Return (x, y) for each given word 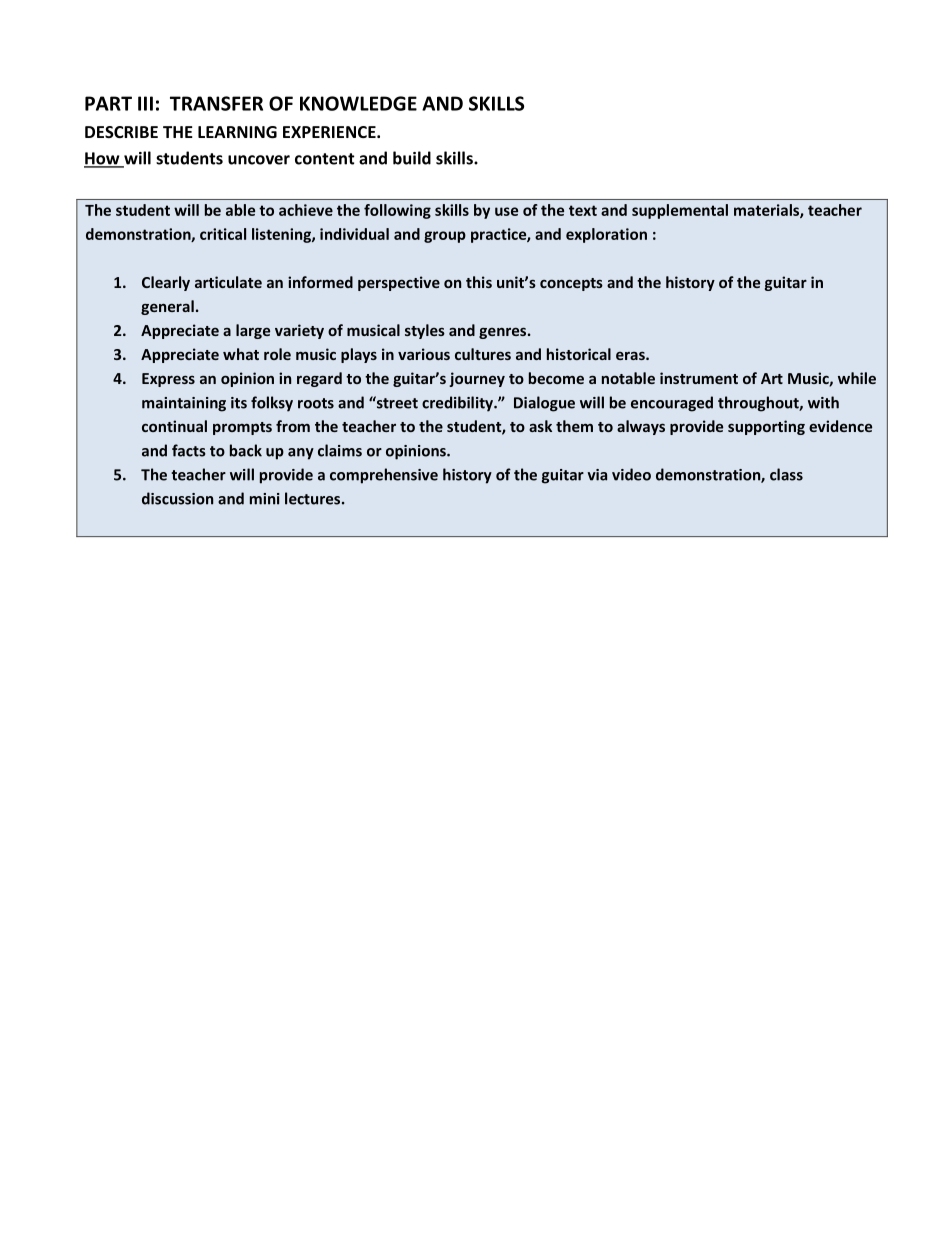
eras (631, 355)
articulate (228, 282)
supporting (766, 427)
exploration (606, 235)
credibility (458, 404)
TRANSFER (216, 103)
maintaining (184, 404)
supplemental (680, 211)
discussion (177, 498)
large (253, 331)
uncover (259, 160)
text (583, 210)
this (479, 282)
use (506, 211)
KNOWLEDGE (358, 103)
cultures (483, 354)
